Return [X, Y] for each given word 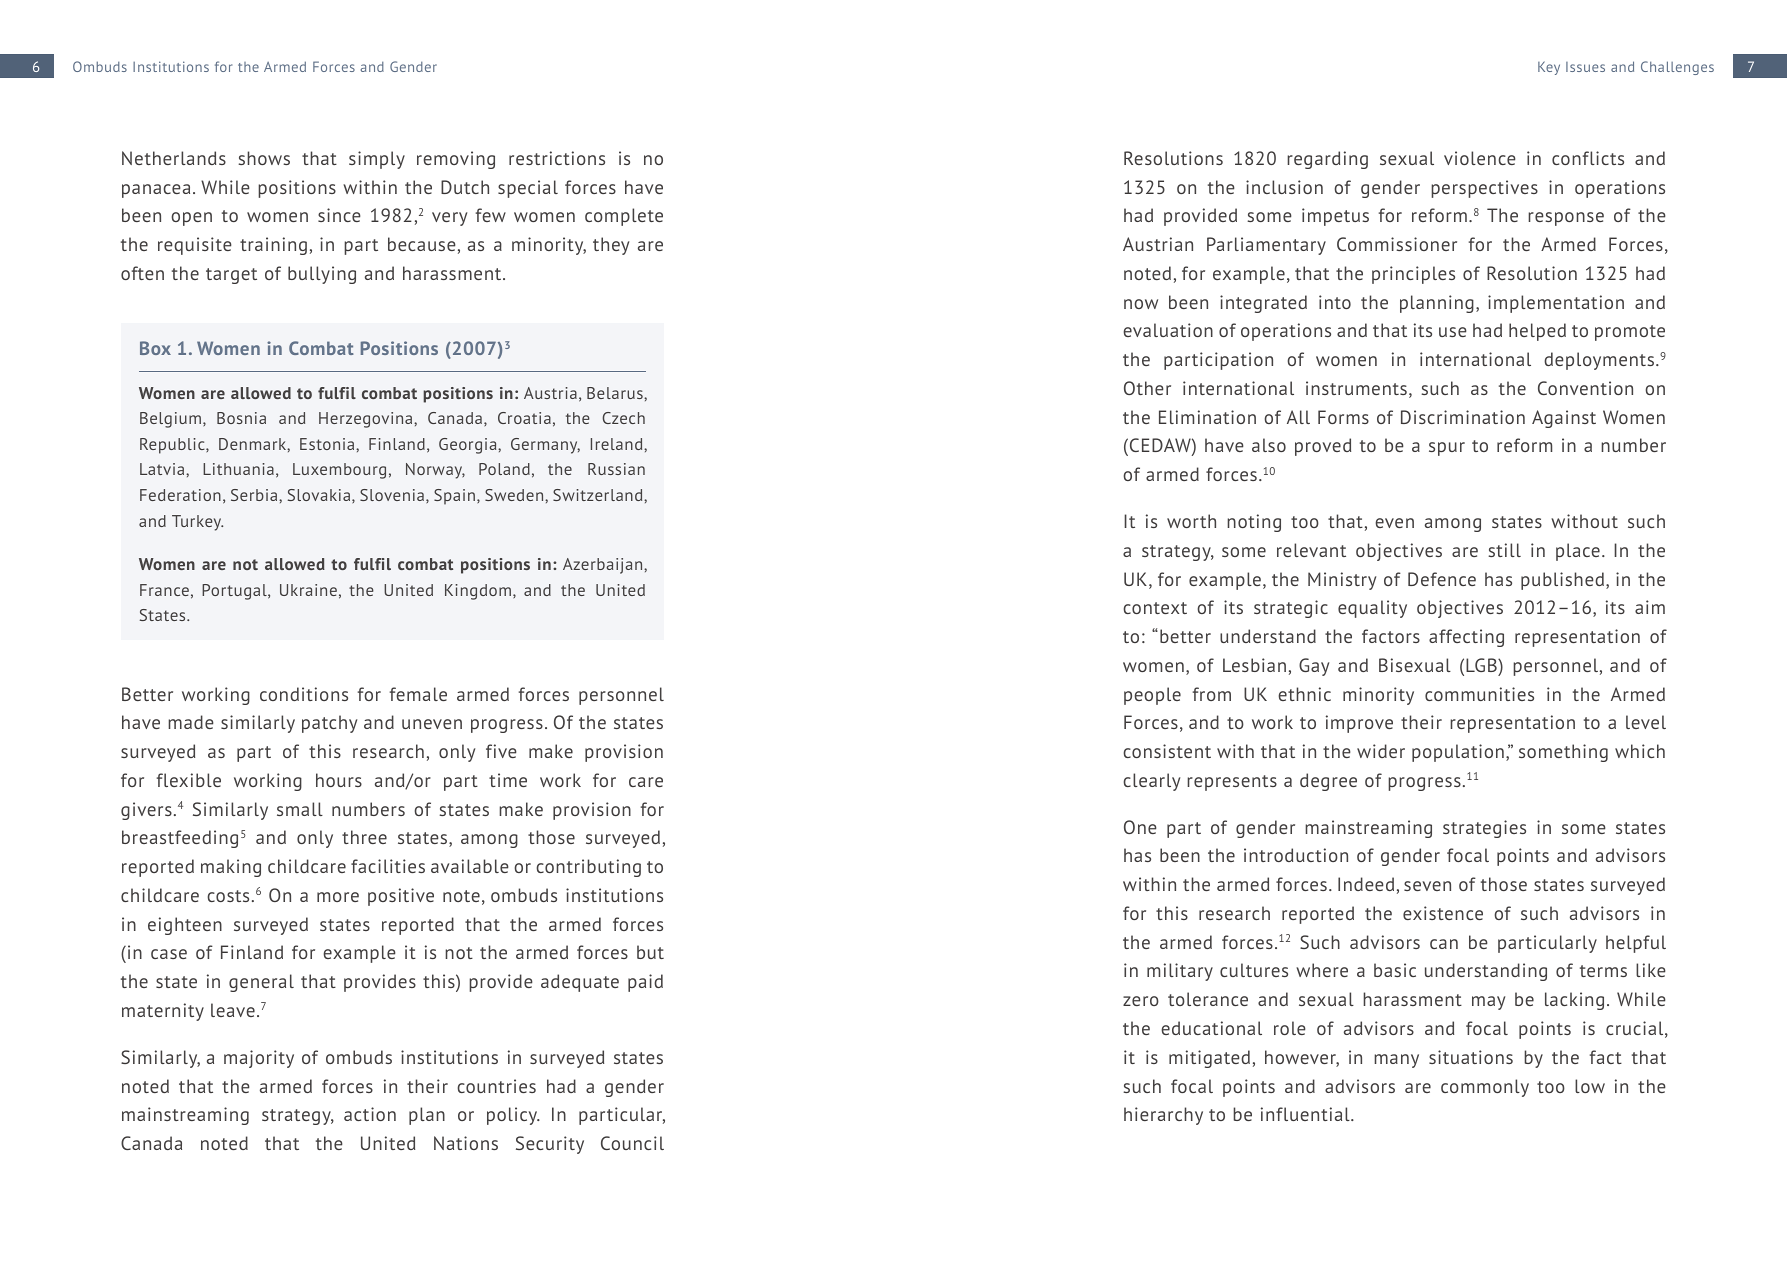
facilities [388, 866]
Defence [1442, 579]
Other [1147, 388]
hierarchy [1163, 1116]
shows [264, 158]
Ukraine [308, 590]
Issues [1585, 67]
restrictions [557, 158]
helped [1537, 332]
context [1155, 608]
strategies [1484, 829]
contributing [588, 868]
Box [155, 348]
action [370, 1114]
